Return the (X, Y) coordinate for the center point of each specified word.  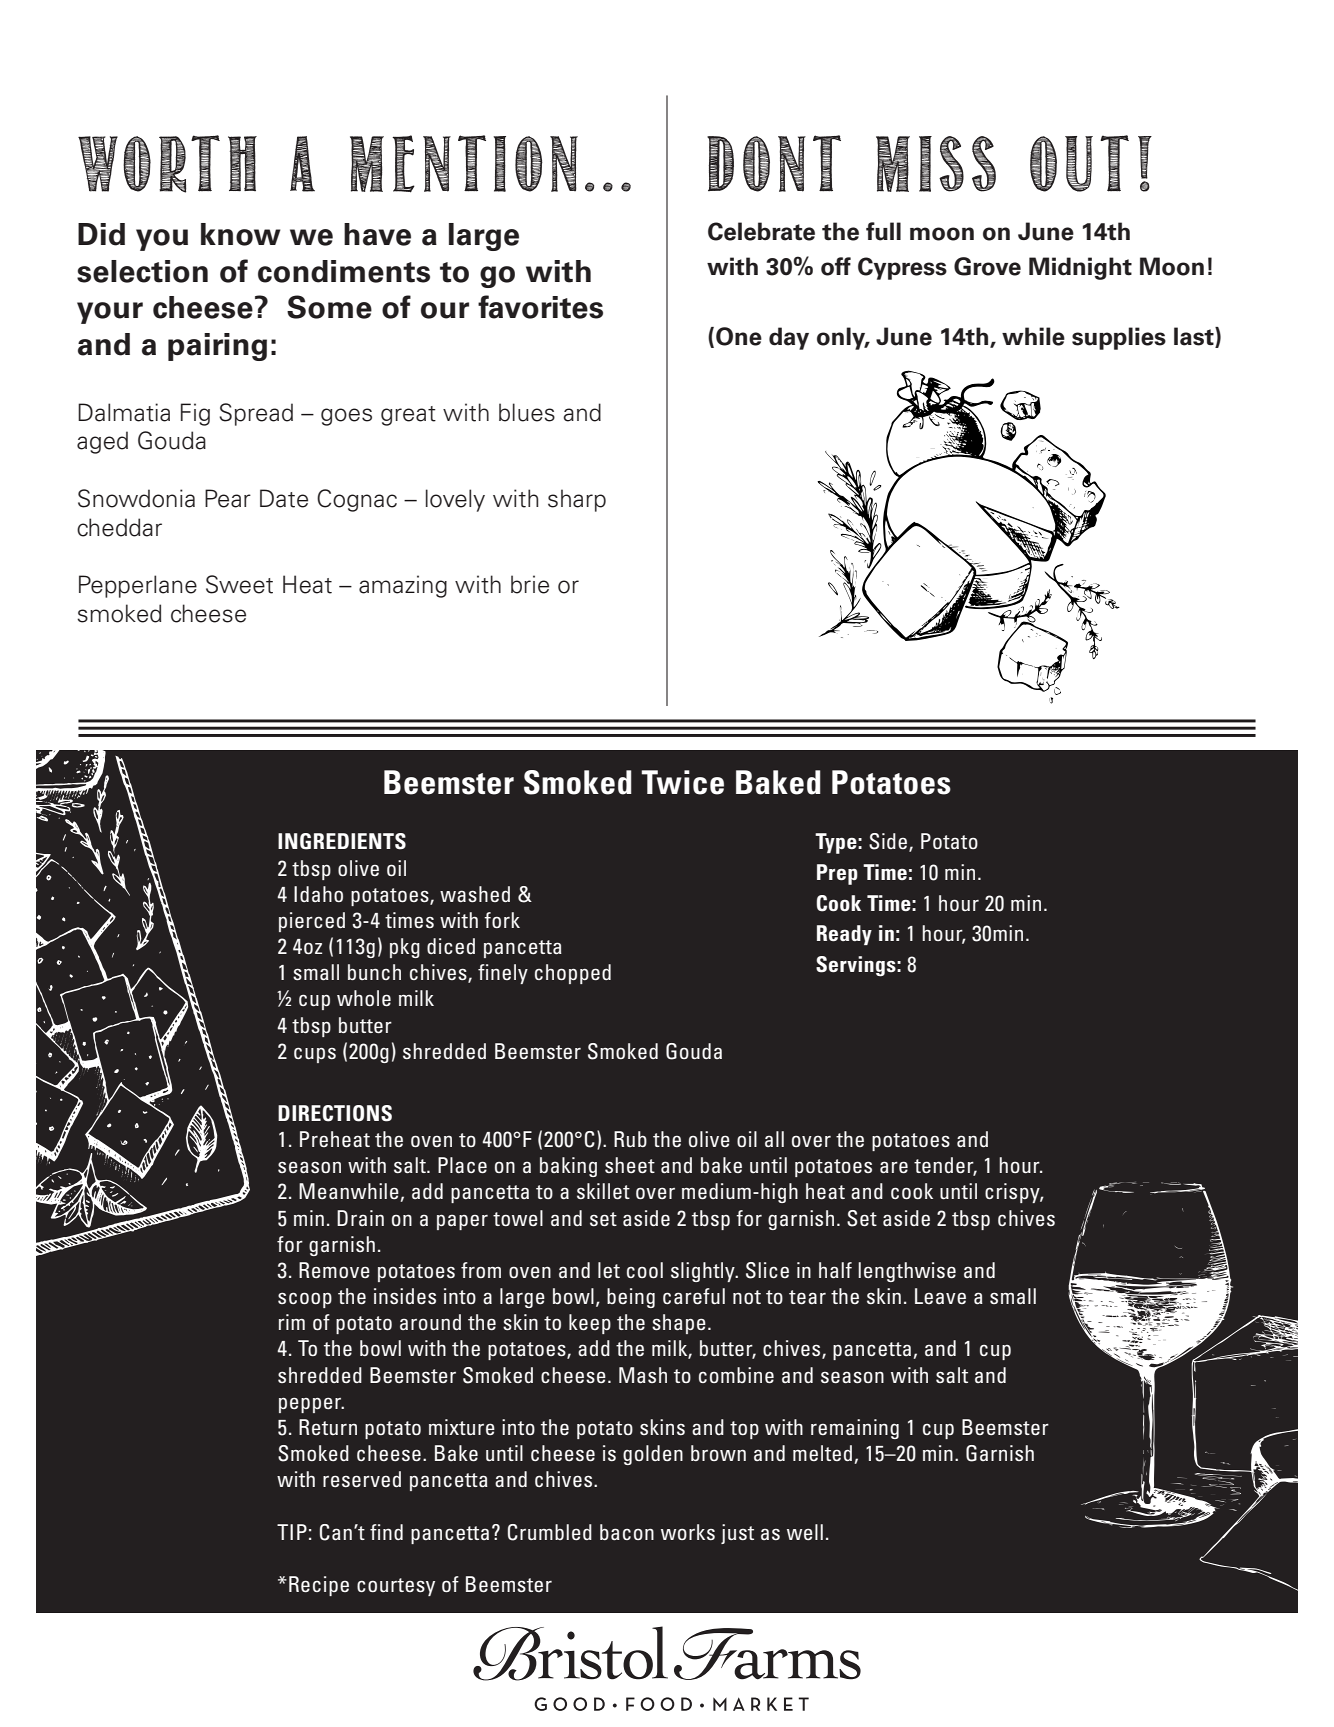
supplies (1119, 338)
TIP (292, 1532)
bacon (627, 1532)
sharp (577, 500)
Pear (228, 498)
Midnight (1080, 268)
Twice (682, 782)
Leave (940, 1296)
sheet (630, 1165)
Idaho (318, 894)
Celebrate (761, 231)
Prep (837, 874)
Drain (360, 1218)
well (805, 1532)
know (241, 234)
